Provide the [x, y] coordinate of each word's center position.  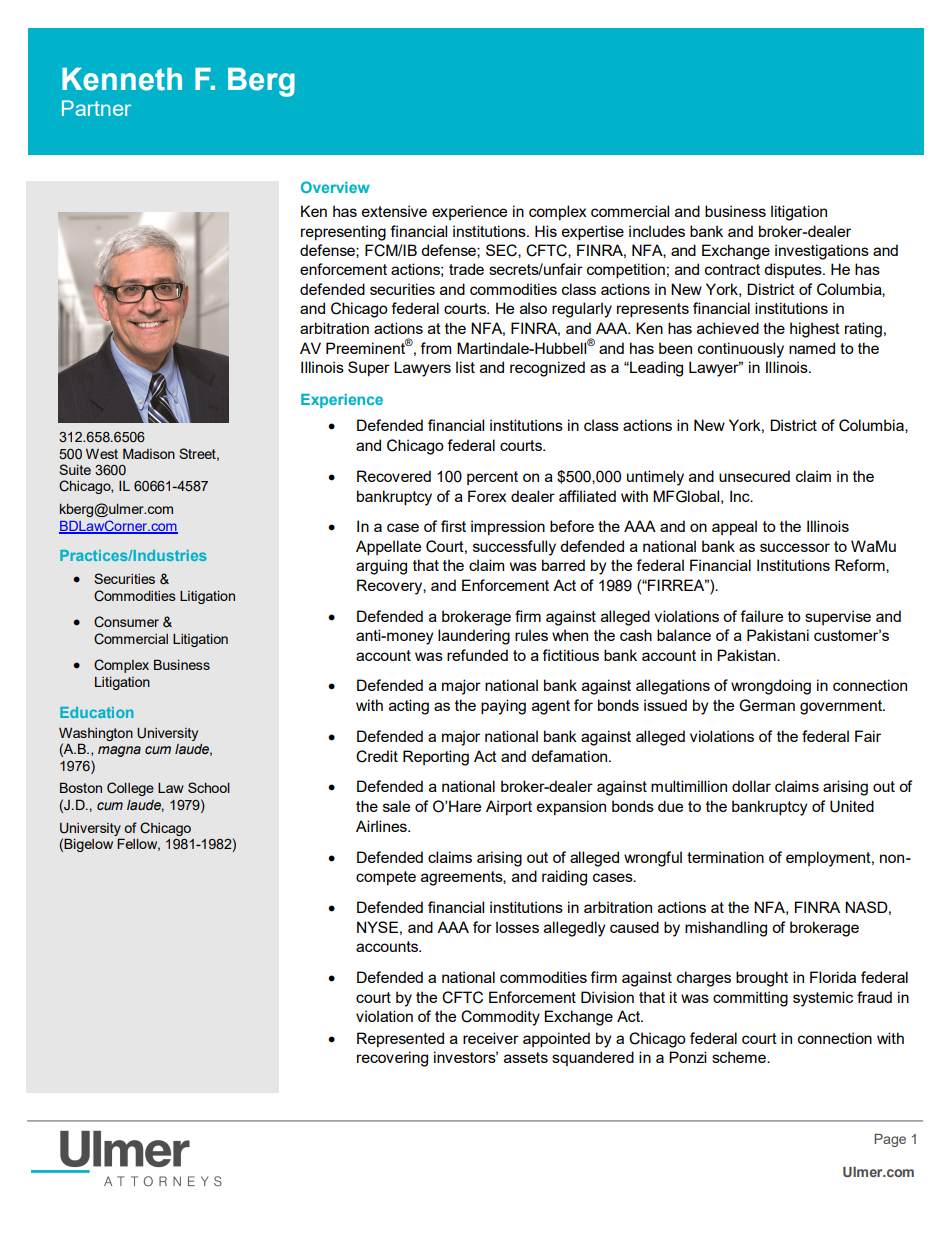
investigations [822, 252]
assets [526, 1057]
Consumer [126, 622]
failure [761, 616]
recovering [392, 1059]
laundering [474, 637]
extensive [394, 211]
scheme [740, 1057]
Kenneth [122, 79]
